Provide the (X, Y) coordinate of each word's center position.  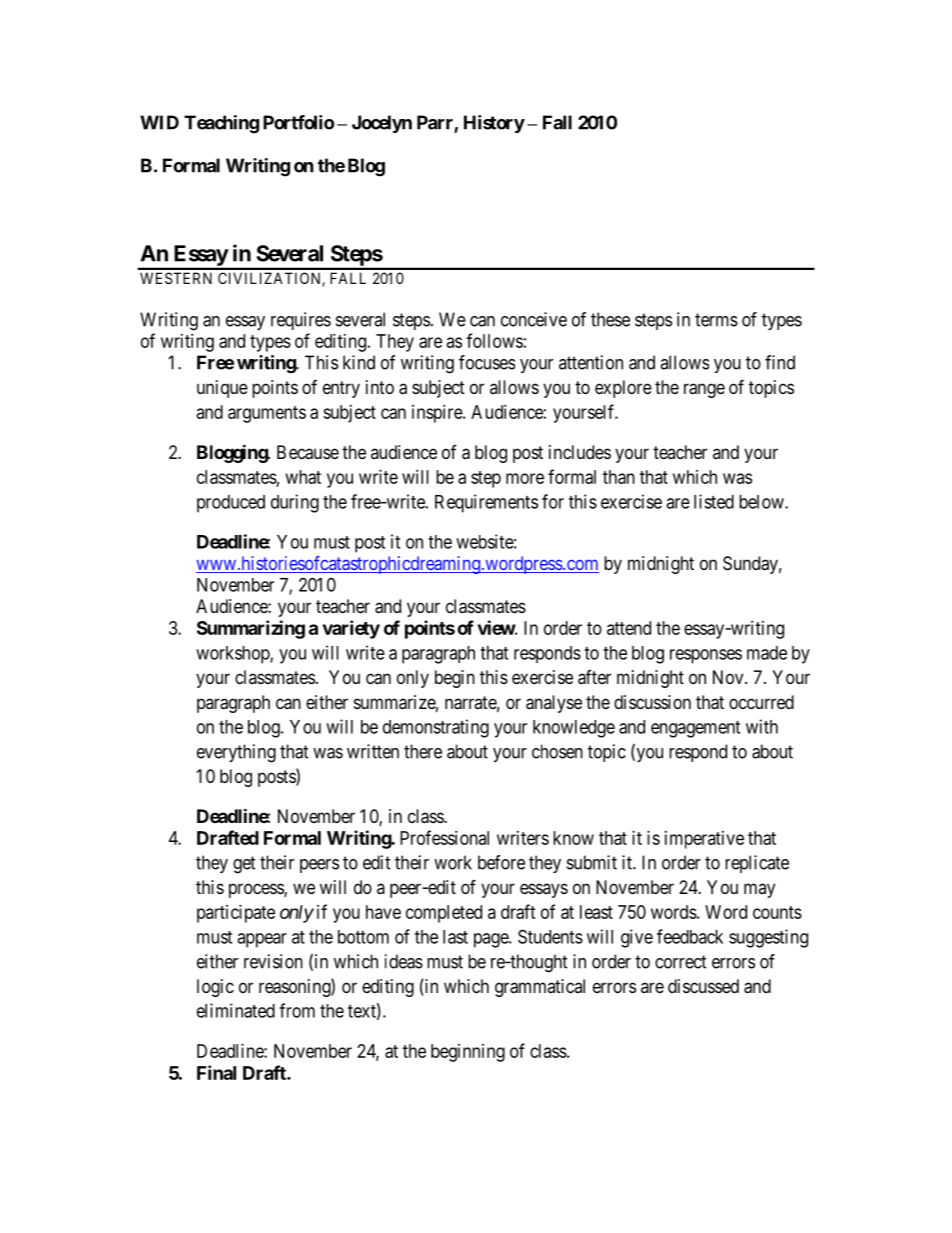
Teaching (221, 124)
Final (216, 1072)
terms (716, 320)
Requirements (486, 503)
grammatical (540, 988)
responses (706, 656)
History (494, 124)
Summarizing (251, 629)
